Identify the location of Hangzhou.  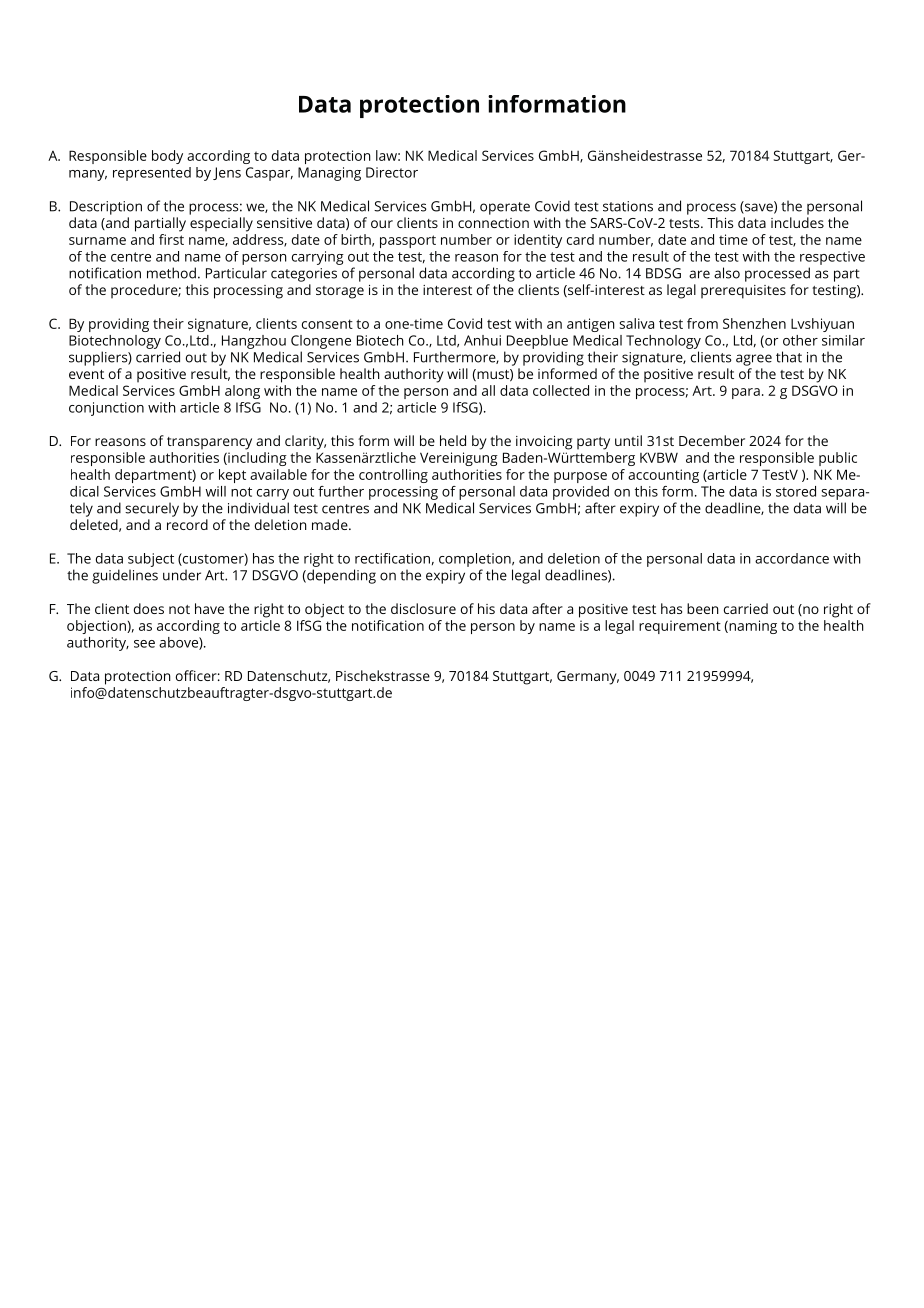
(254, 342).
